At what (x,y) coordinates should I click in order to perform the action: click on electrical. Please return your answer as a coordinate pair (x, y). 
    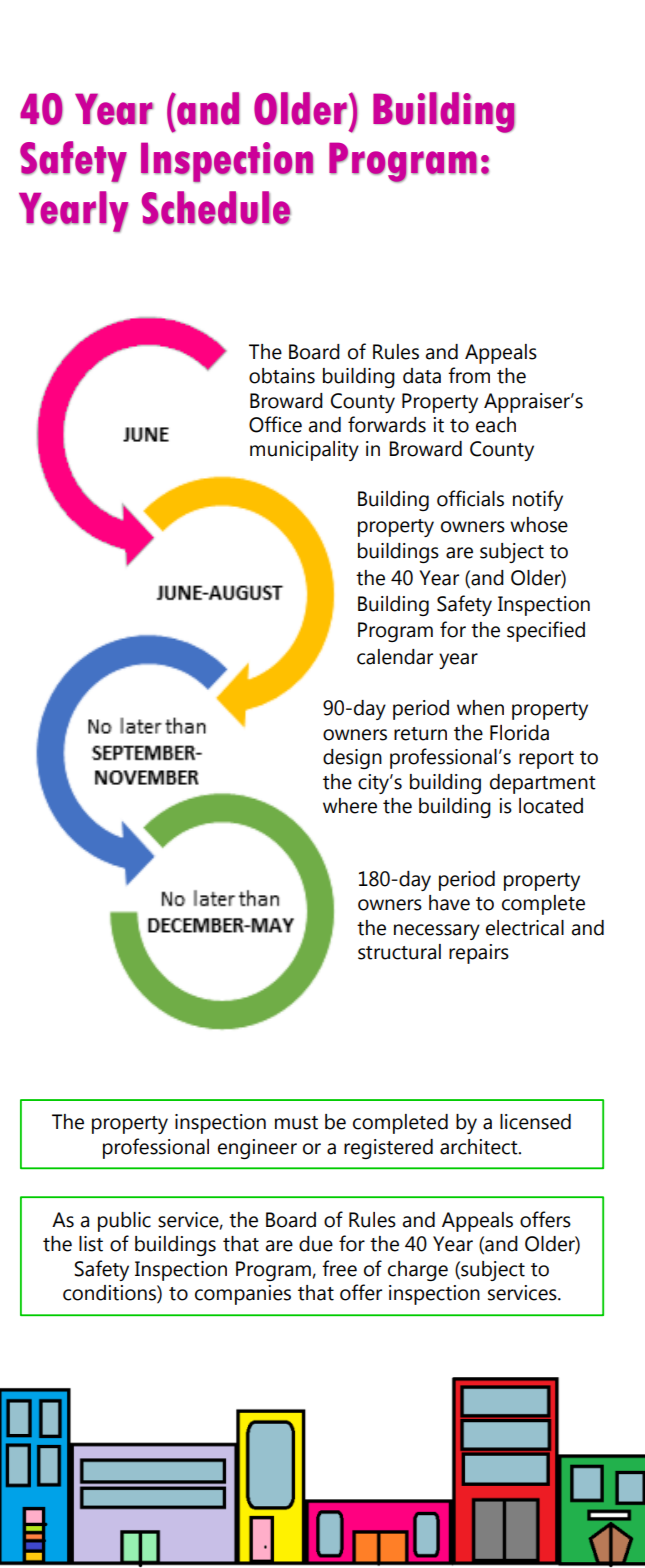
    Looking at the image, I should click on (525, 928).
